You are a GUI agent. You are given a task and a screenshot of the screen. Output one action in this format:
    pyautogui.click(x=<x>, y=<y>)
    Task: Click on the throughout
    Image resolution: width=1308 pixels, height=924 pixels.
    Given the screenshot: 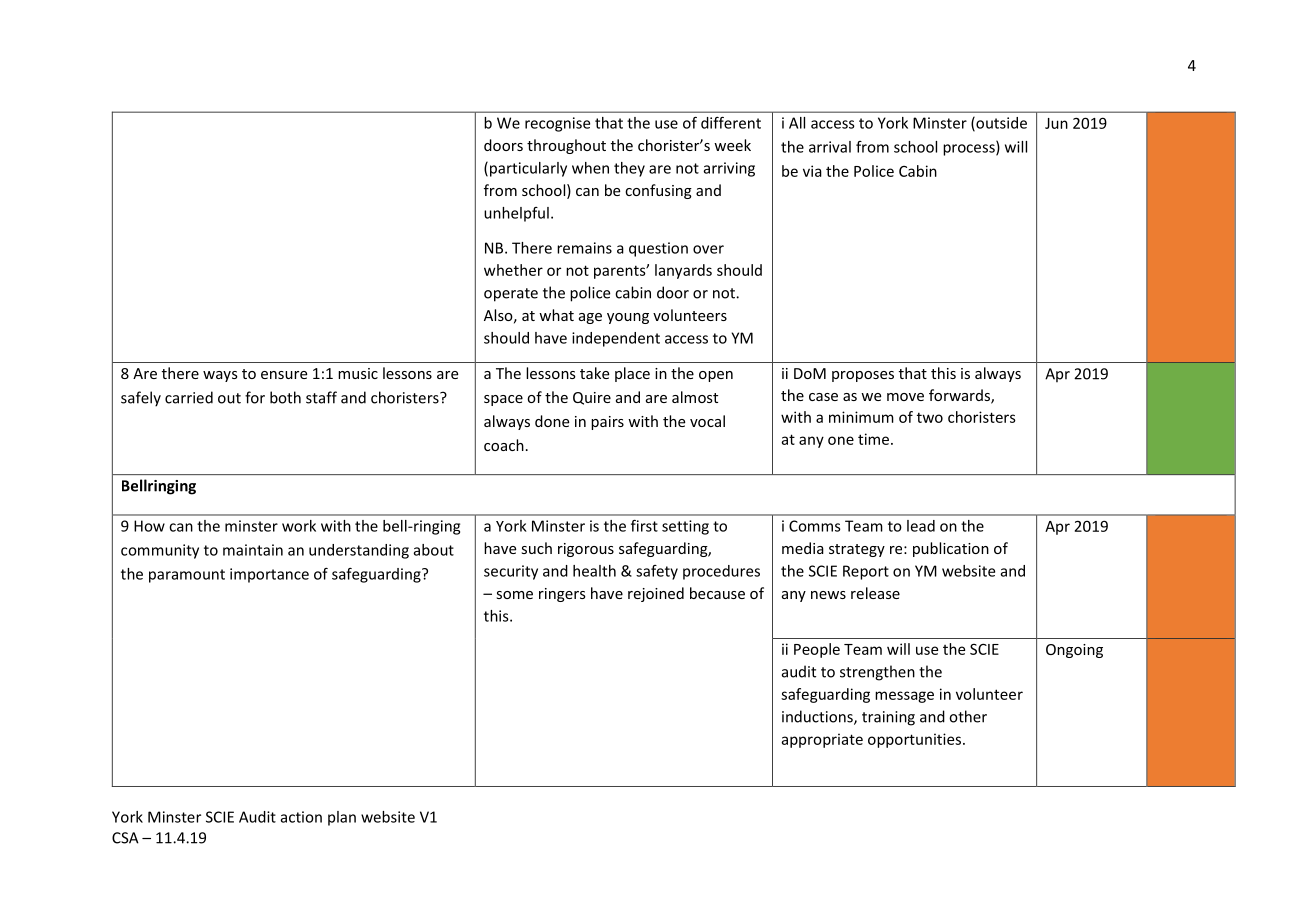 What is the action you would take?
    pyautogui.click(x=566, y=146)
